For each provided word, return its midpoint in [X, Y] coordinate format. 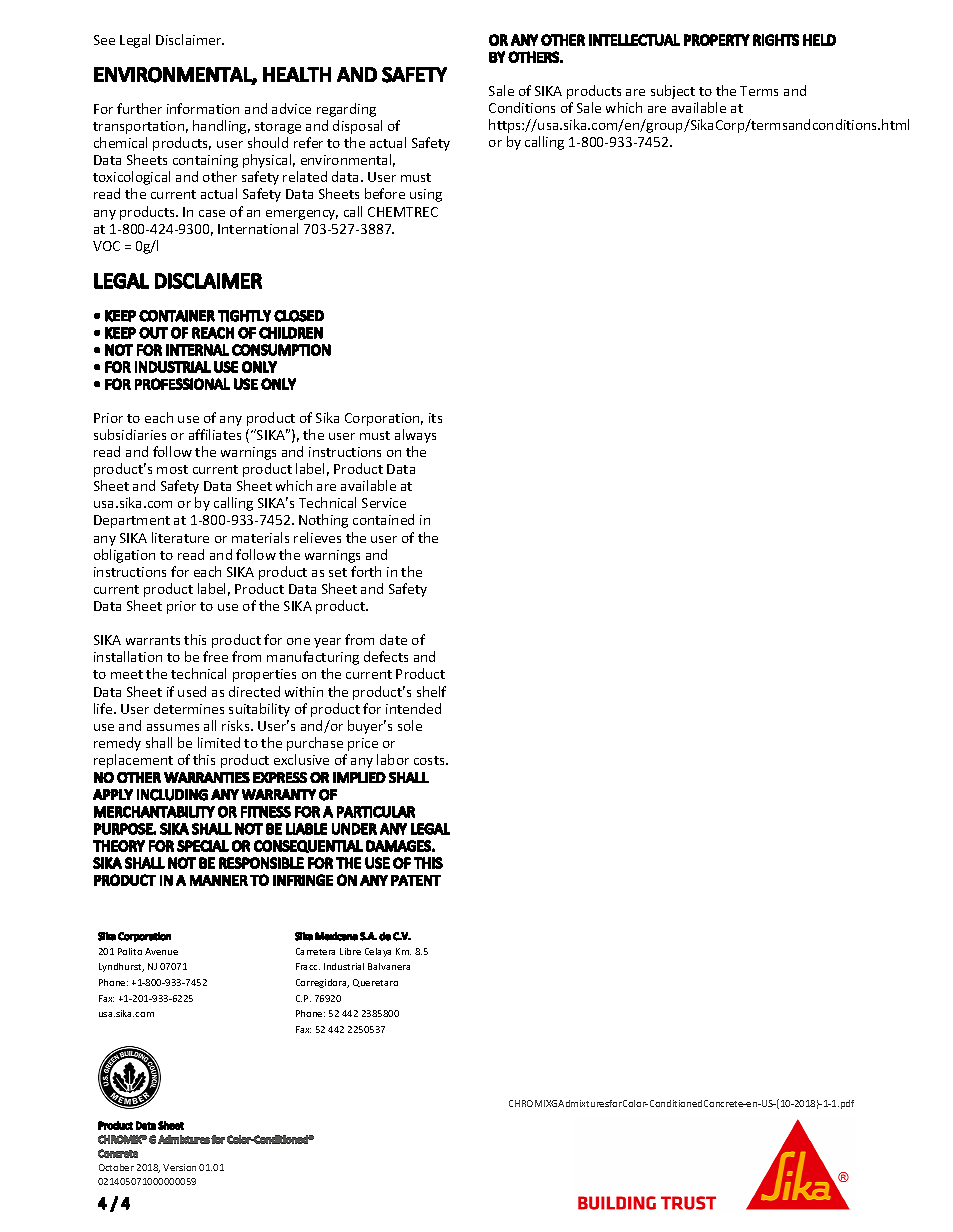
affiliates [215, 434]
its [435, 418]
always [415, 436]
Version [179, 1167]
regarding [346, 110]
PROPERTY [717, 40]
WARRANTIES [207, 777]
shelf [431, 691]
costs [430, 760]
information [203, 108]
